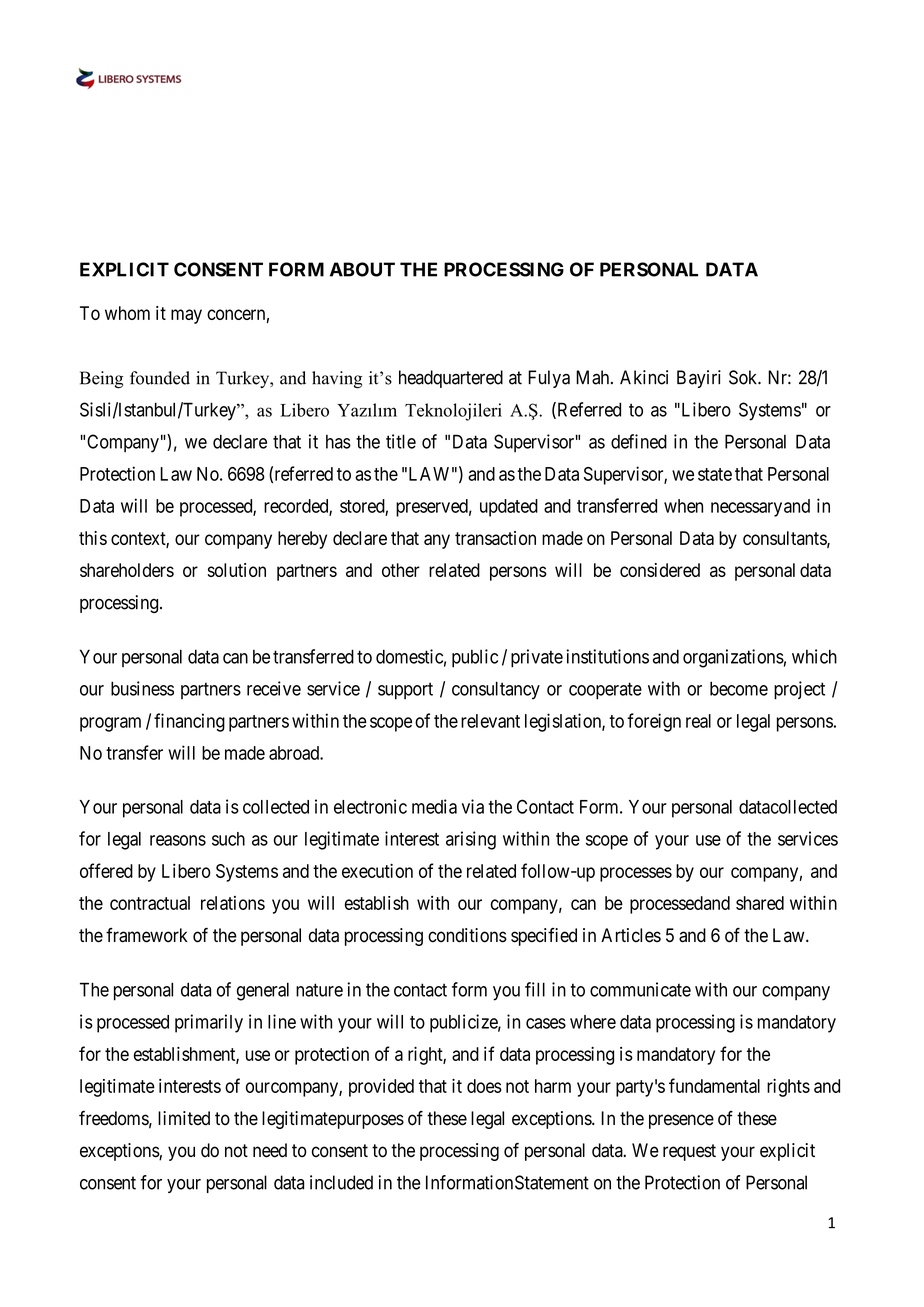 The image size is (924, 1307). Describe the element at coordinates (644, 377) in the document. I see `Akinci` at that location.
